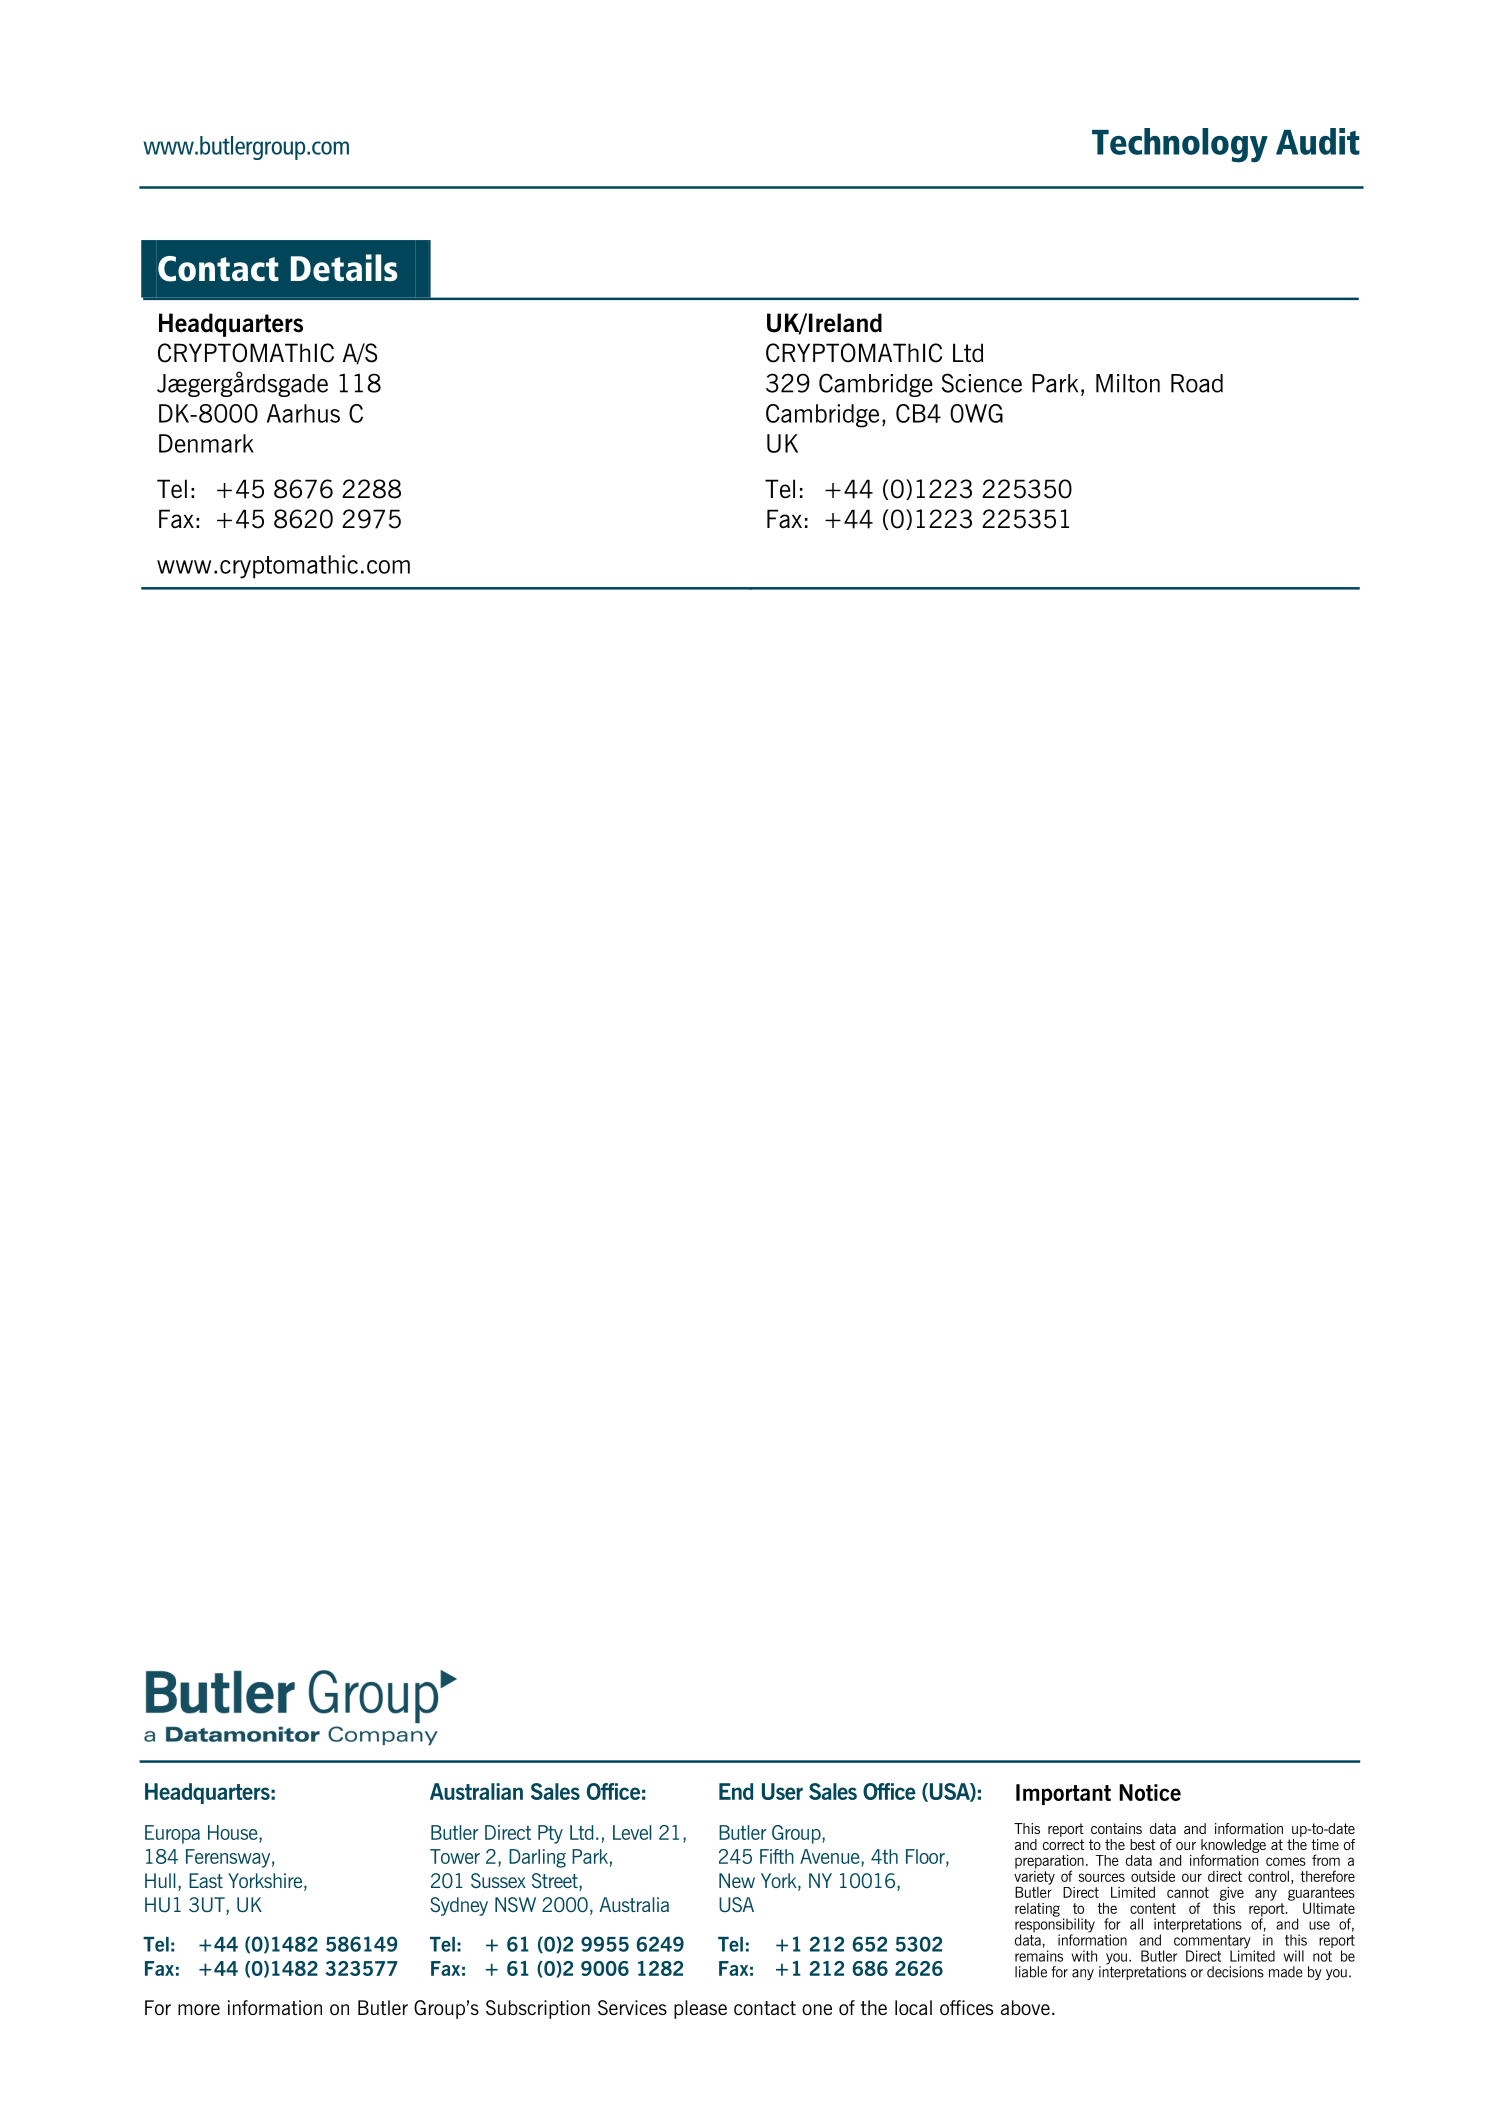 The width and height of the page is (1502, 2125). I want to click on Audit, so click(1318, 141).
